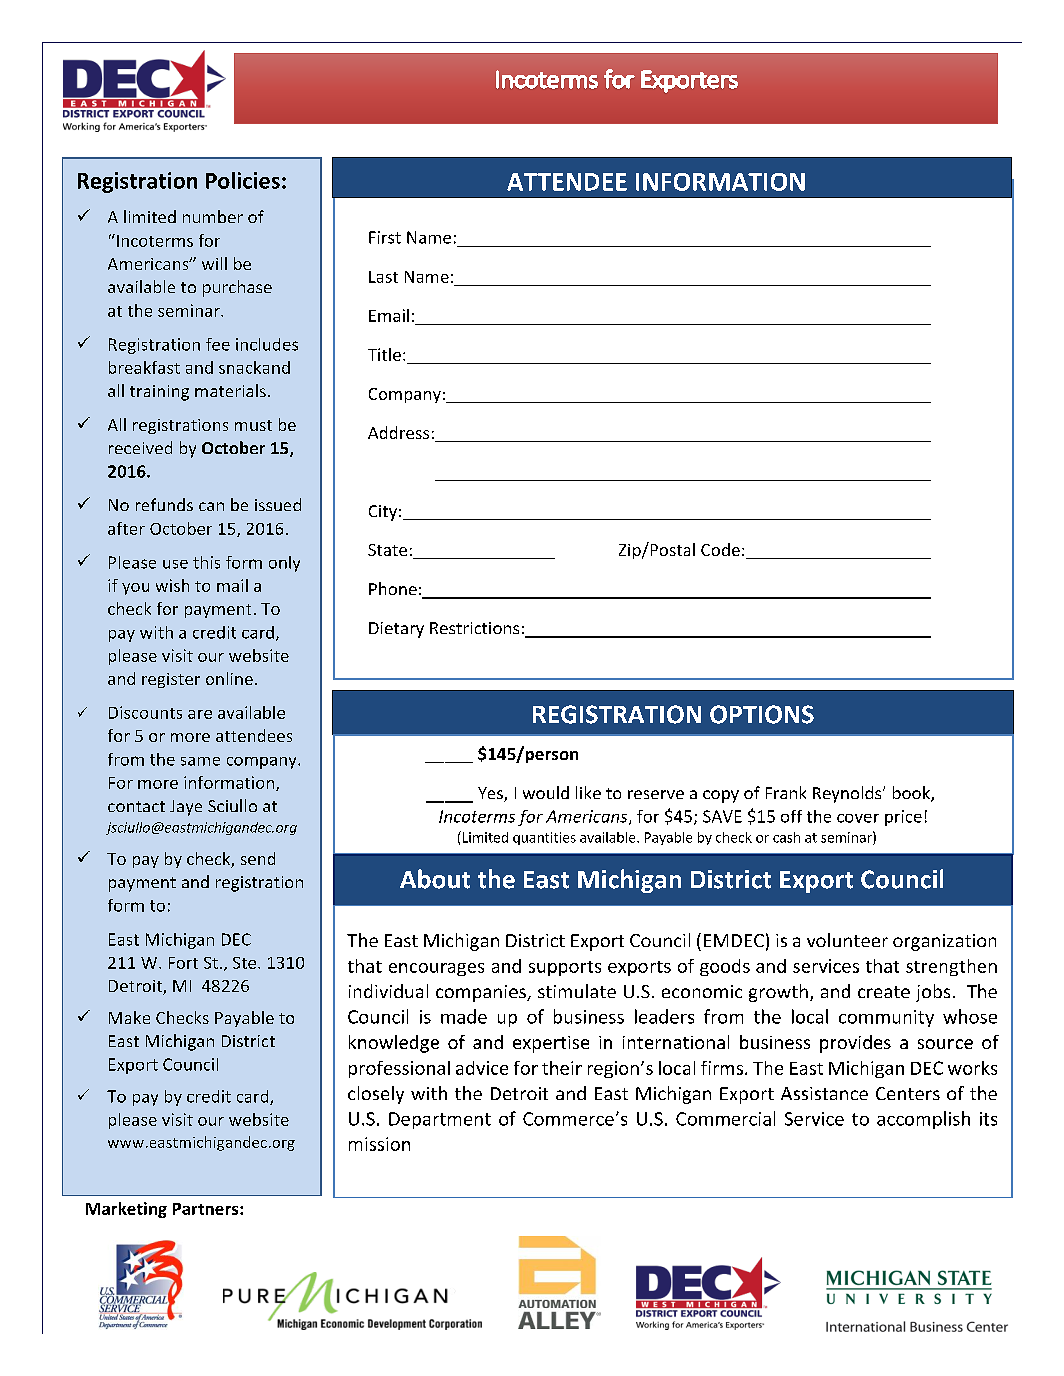  I want to click on number, so click(213, 216).
